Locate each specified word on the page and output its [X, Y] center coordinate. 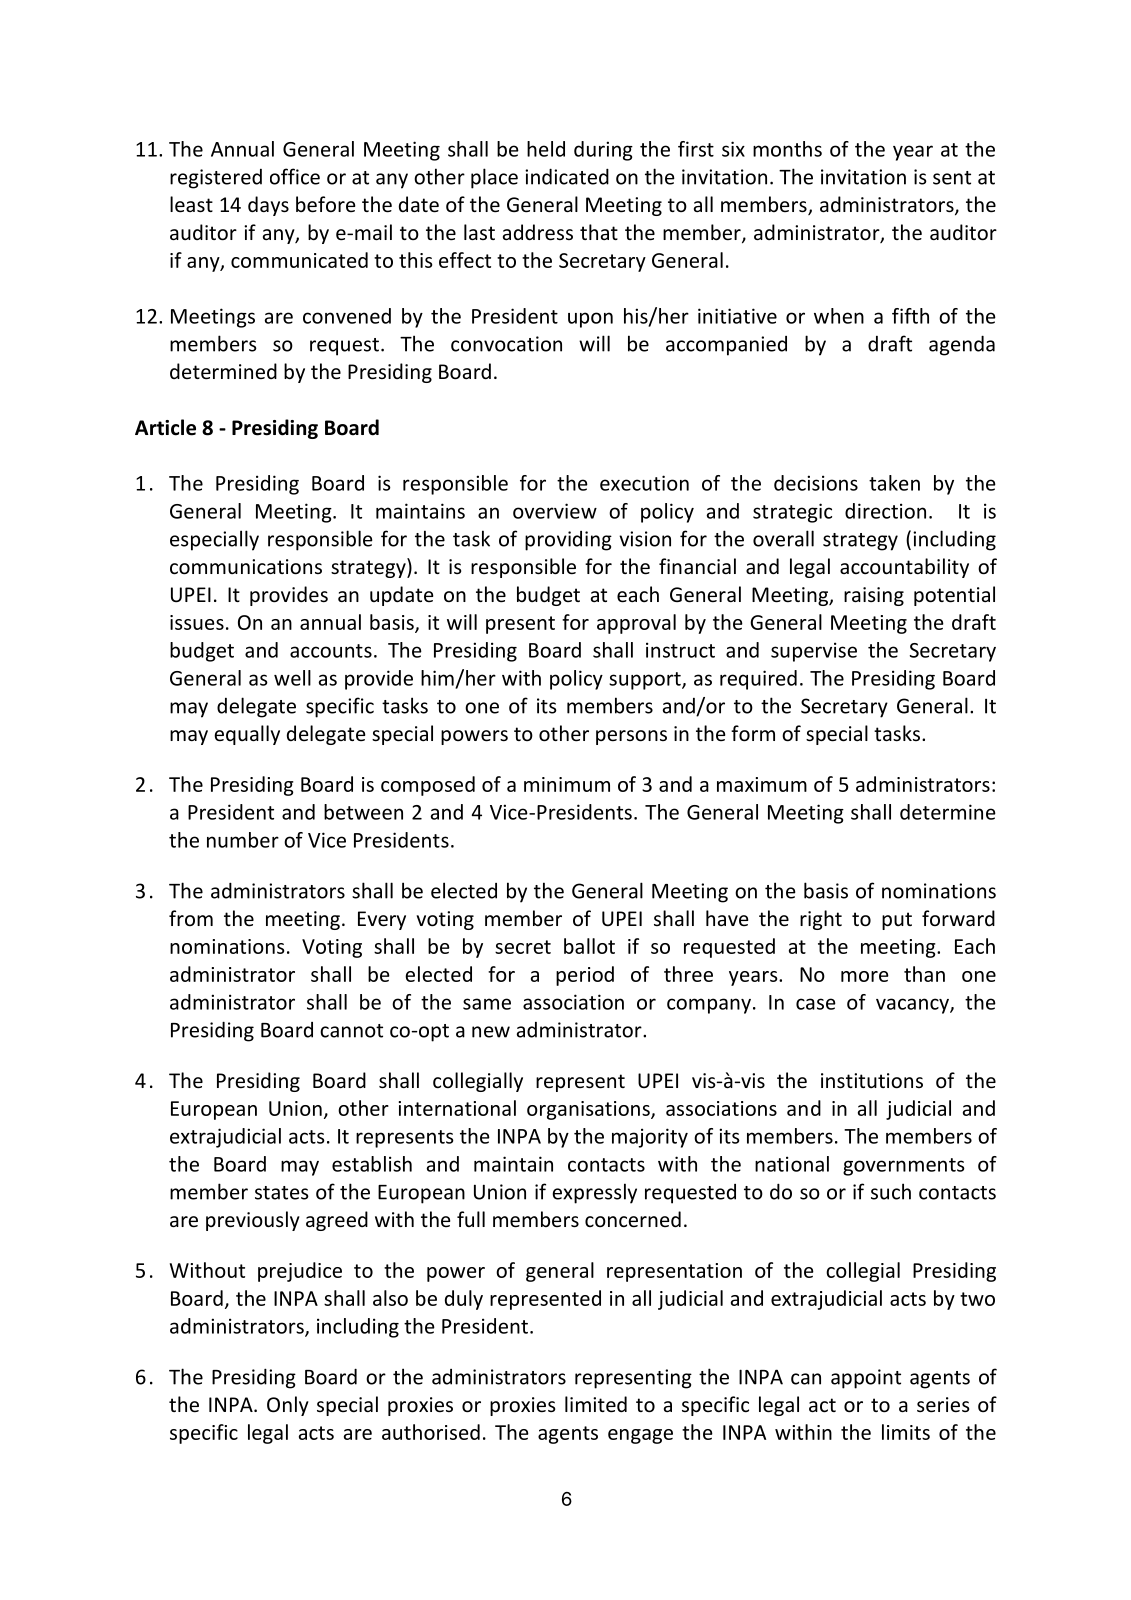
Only [288, 1406]
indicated [567, 176]
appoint [866, 1379]
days [268, 206]
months [787, 149]
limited [596, 1404]
